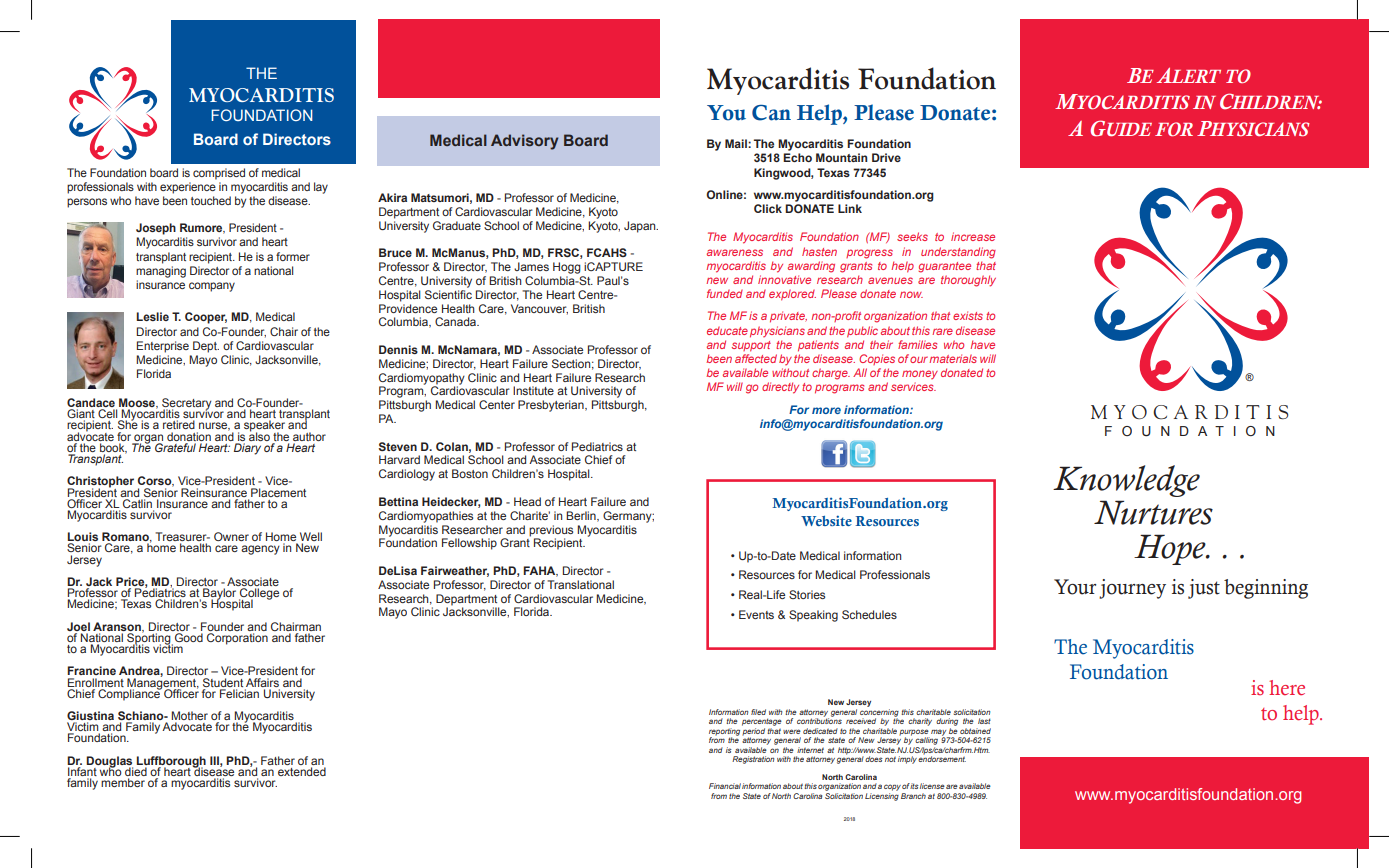  What do you see at coordinates (886, 157) in the image?
I see `Drive` at bounding box center [886, 157].
